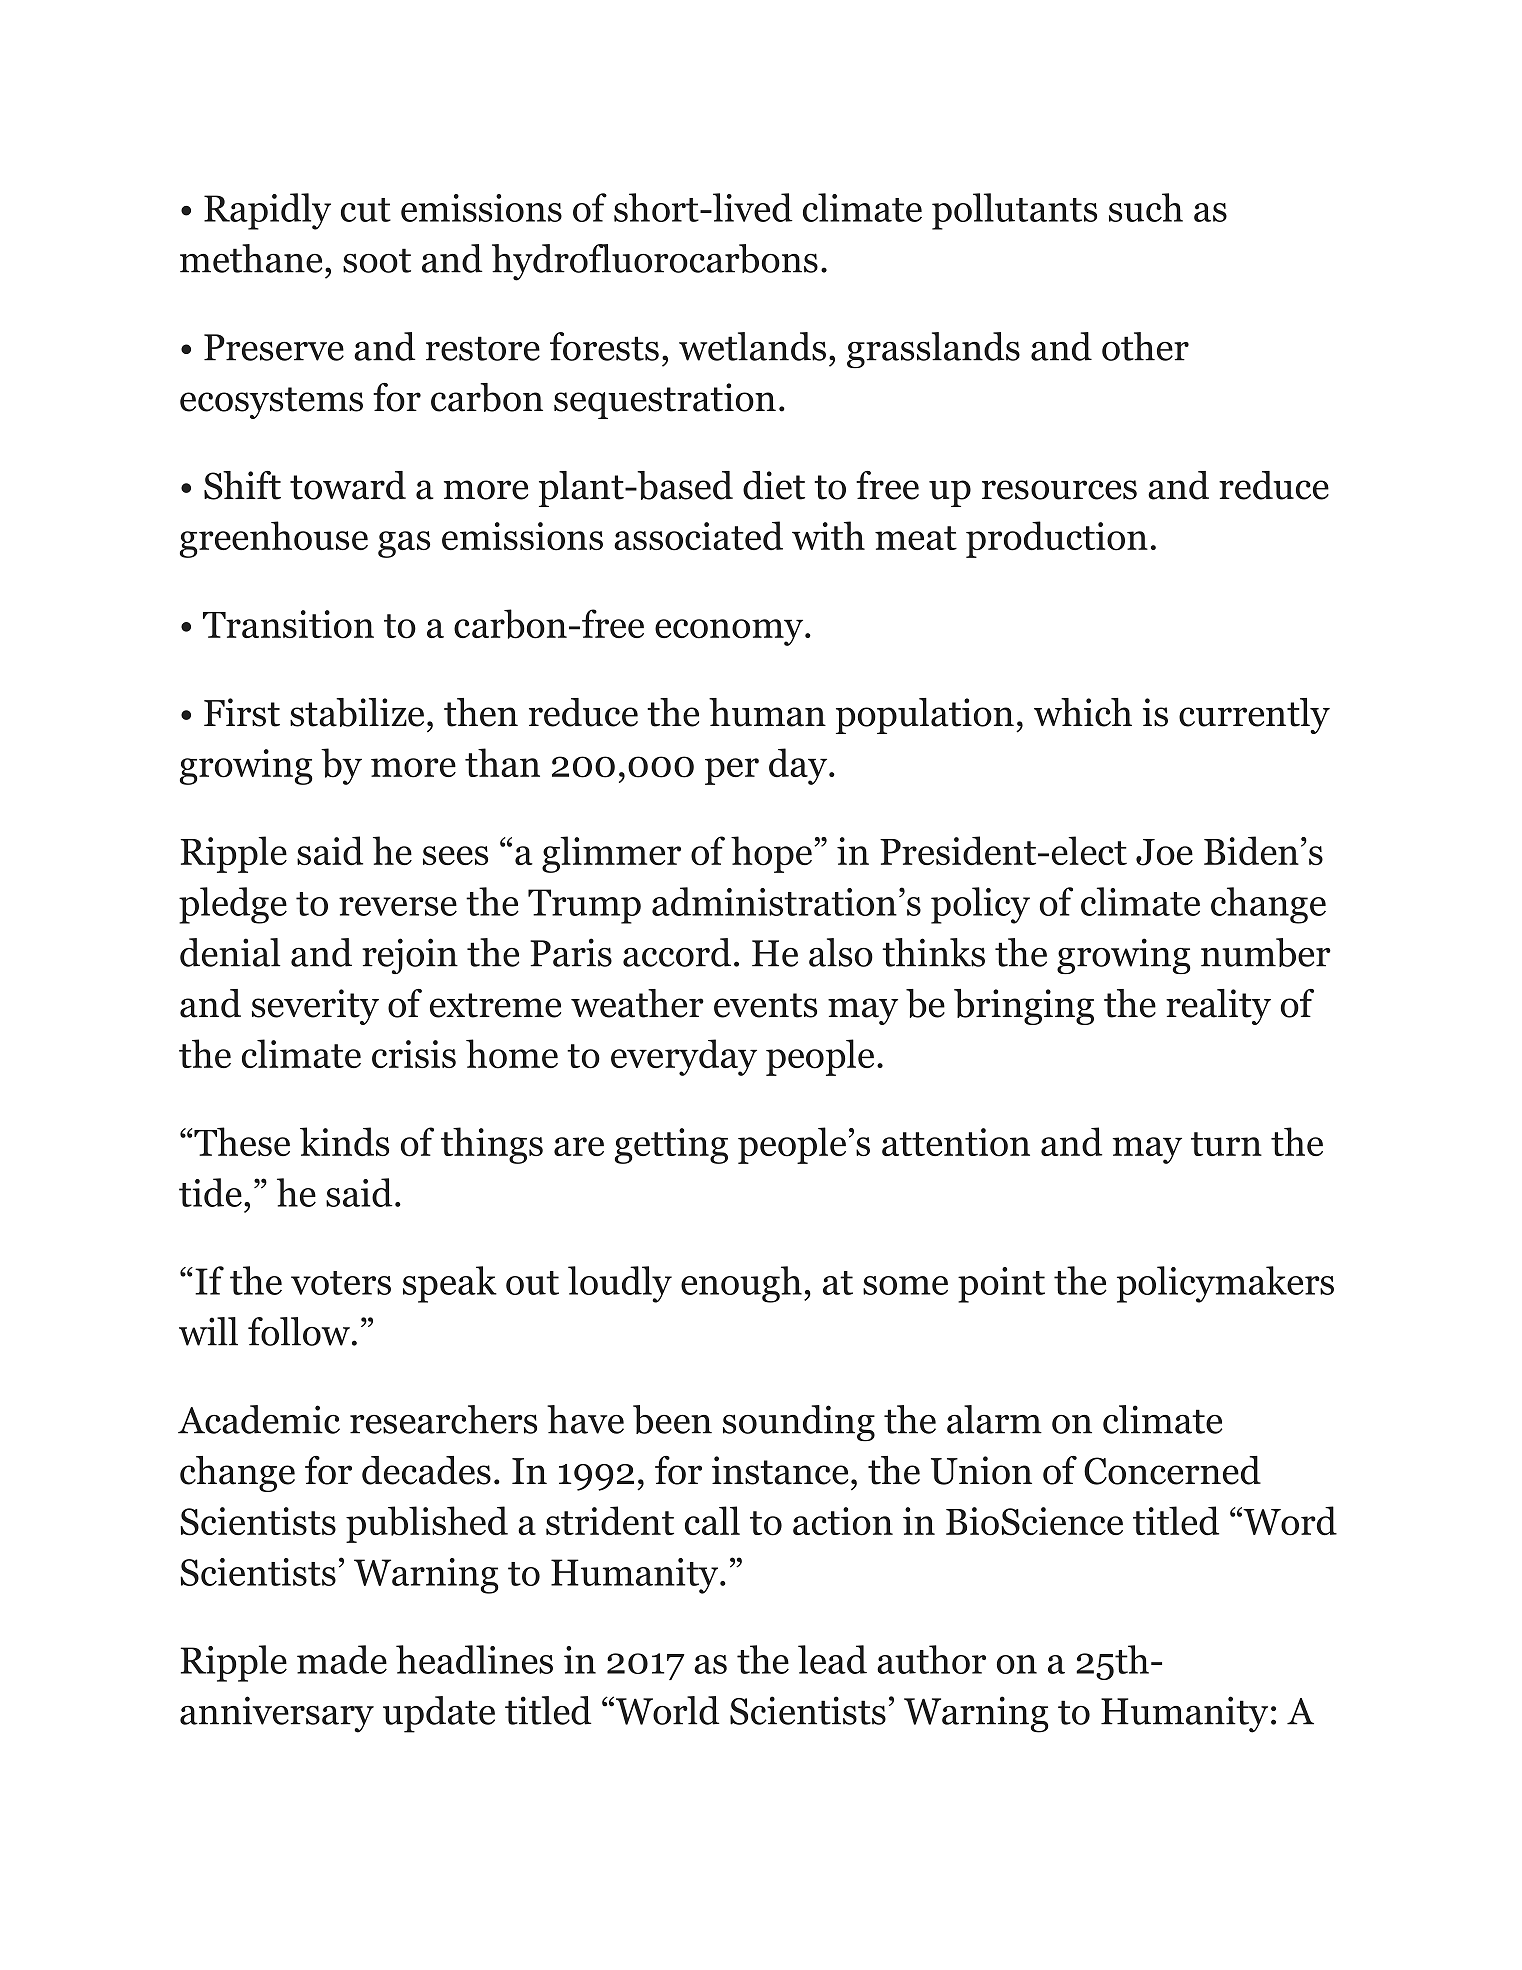 The width and height of the screenshot is (1522, 1970). What do you see at coordinates (752, 346) in the screenshot?
I see `wetlands` at bounding box center [752, 346].
